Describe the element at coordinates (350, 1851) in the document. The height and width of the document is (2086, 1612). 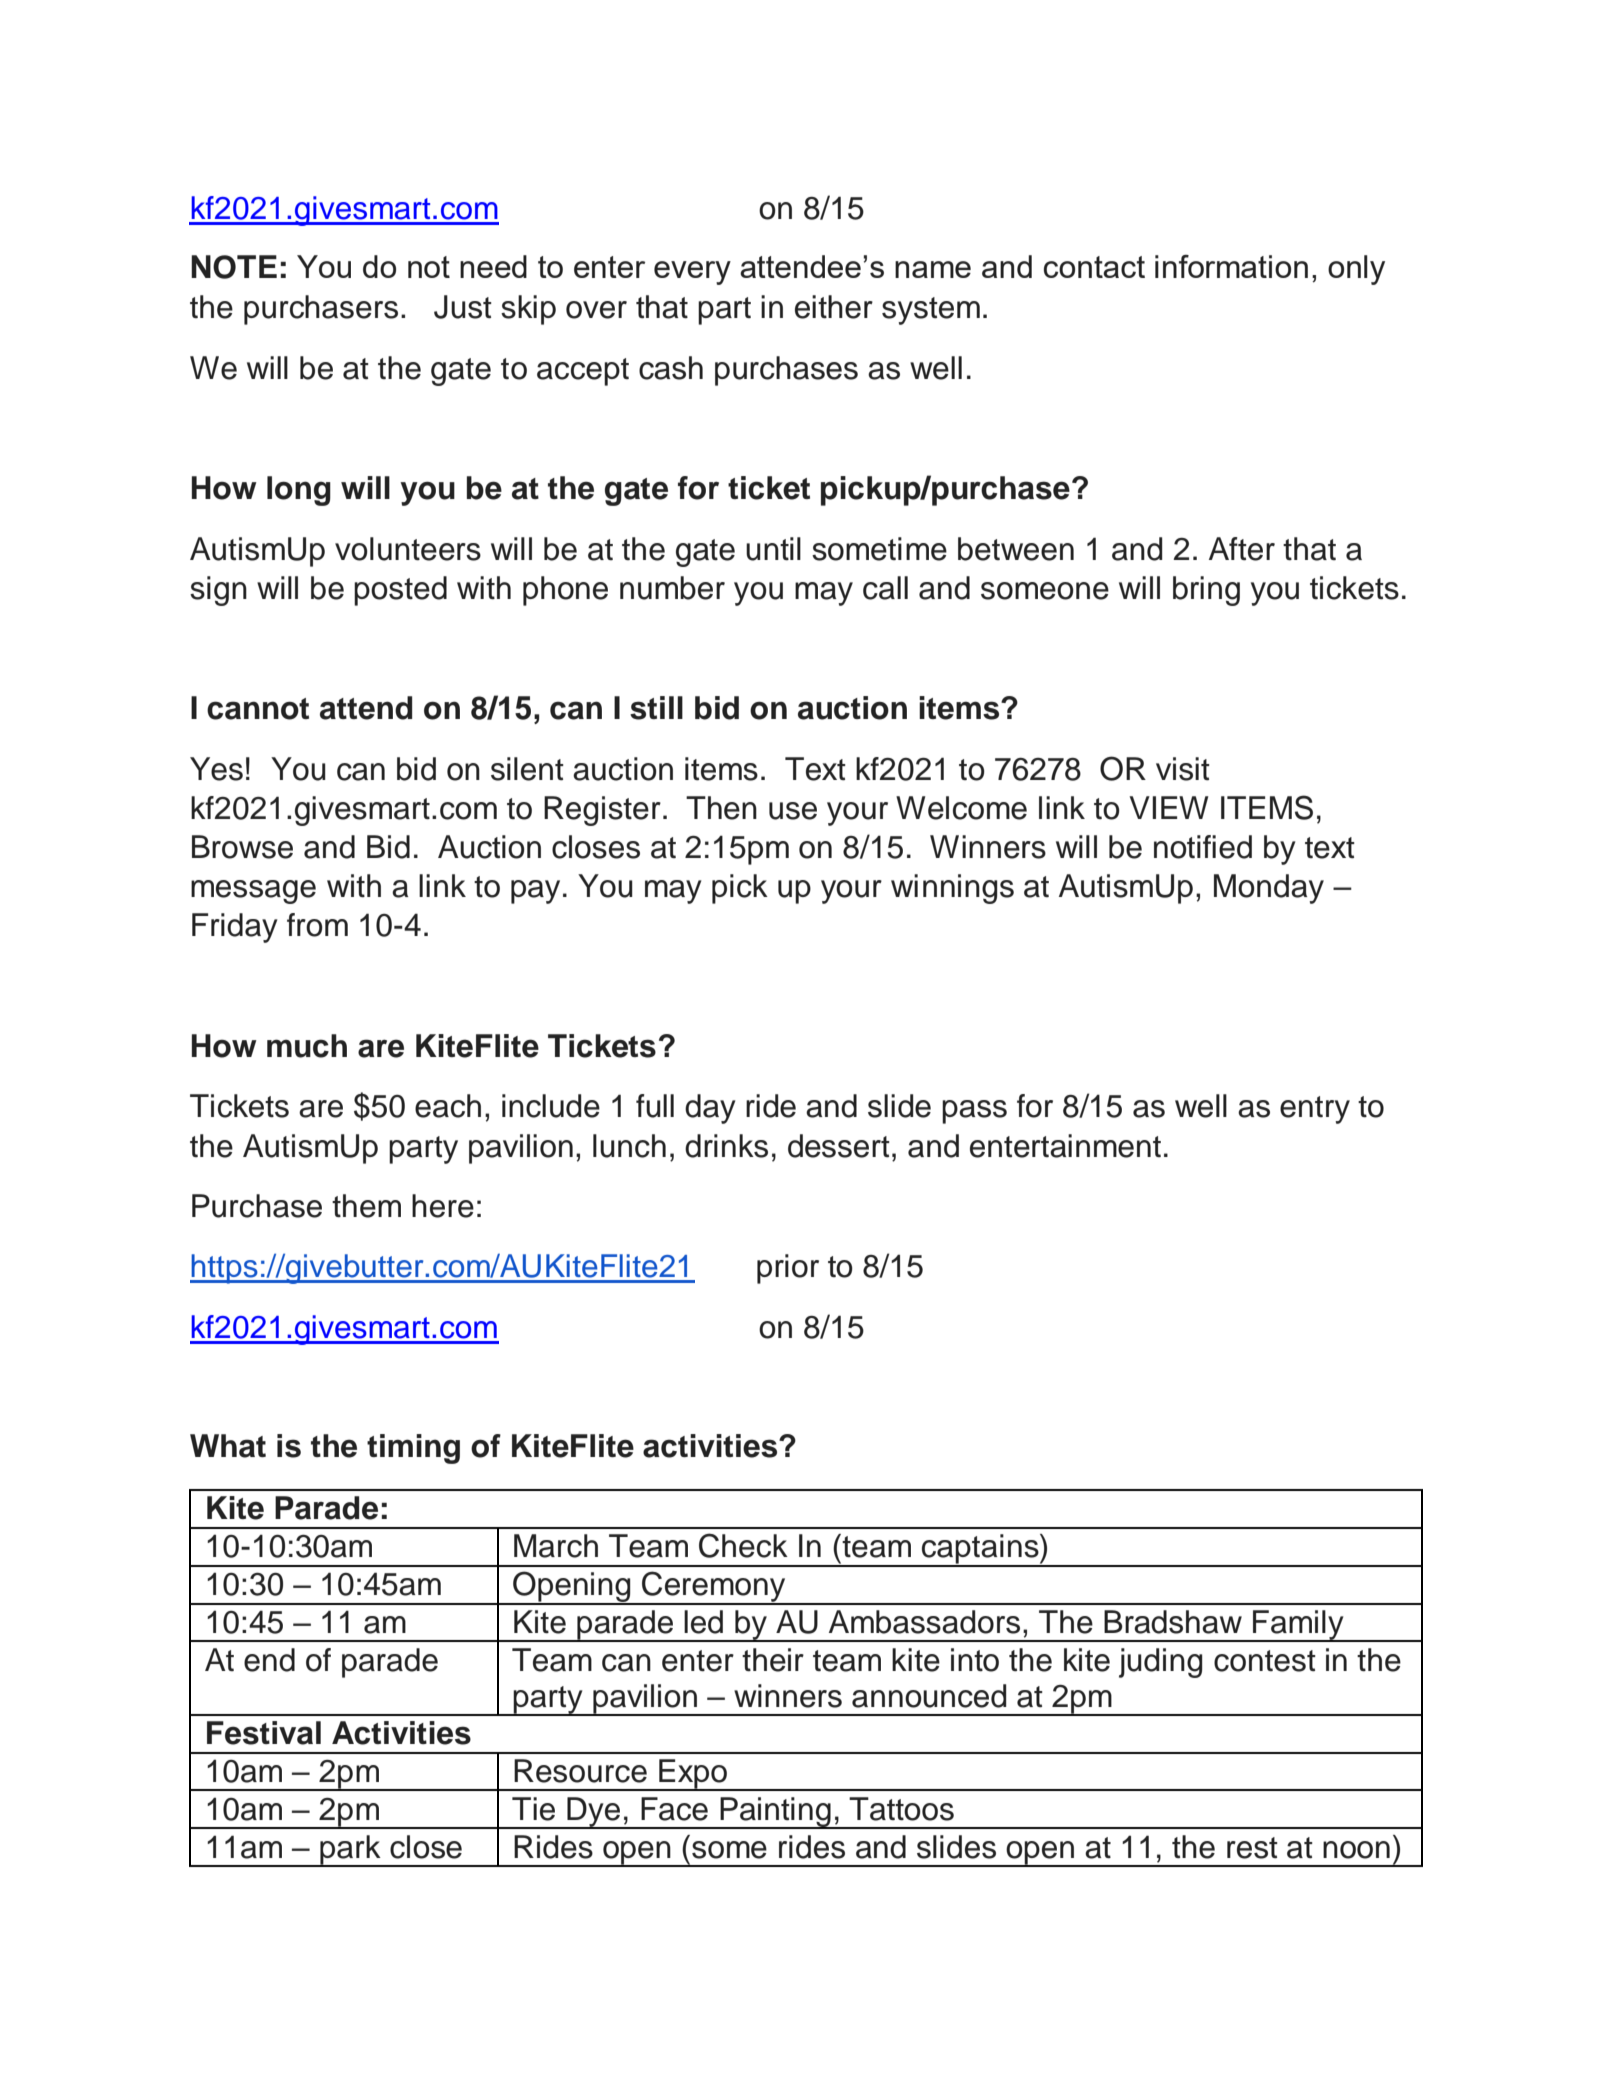
I see `park` at that location.
